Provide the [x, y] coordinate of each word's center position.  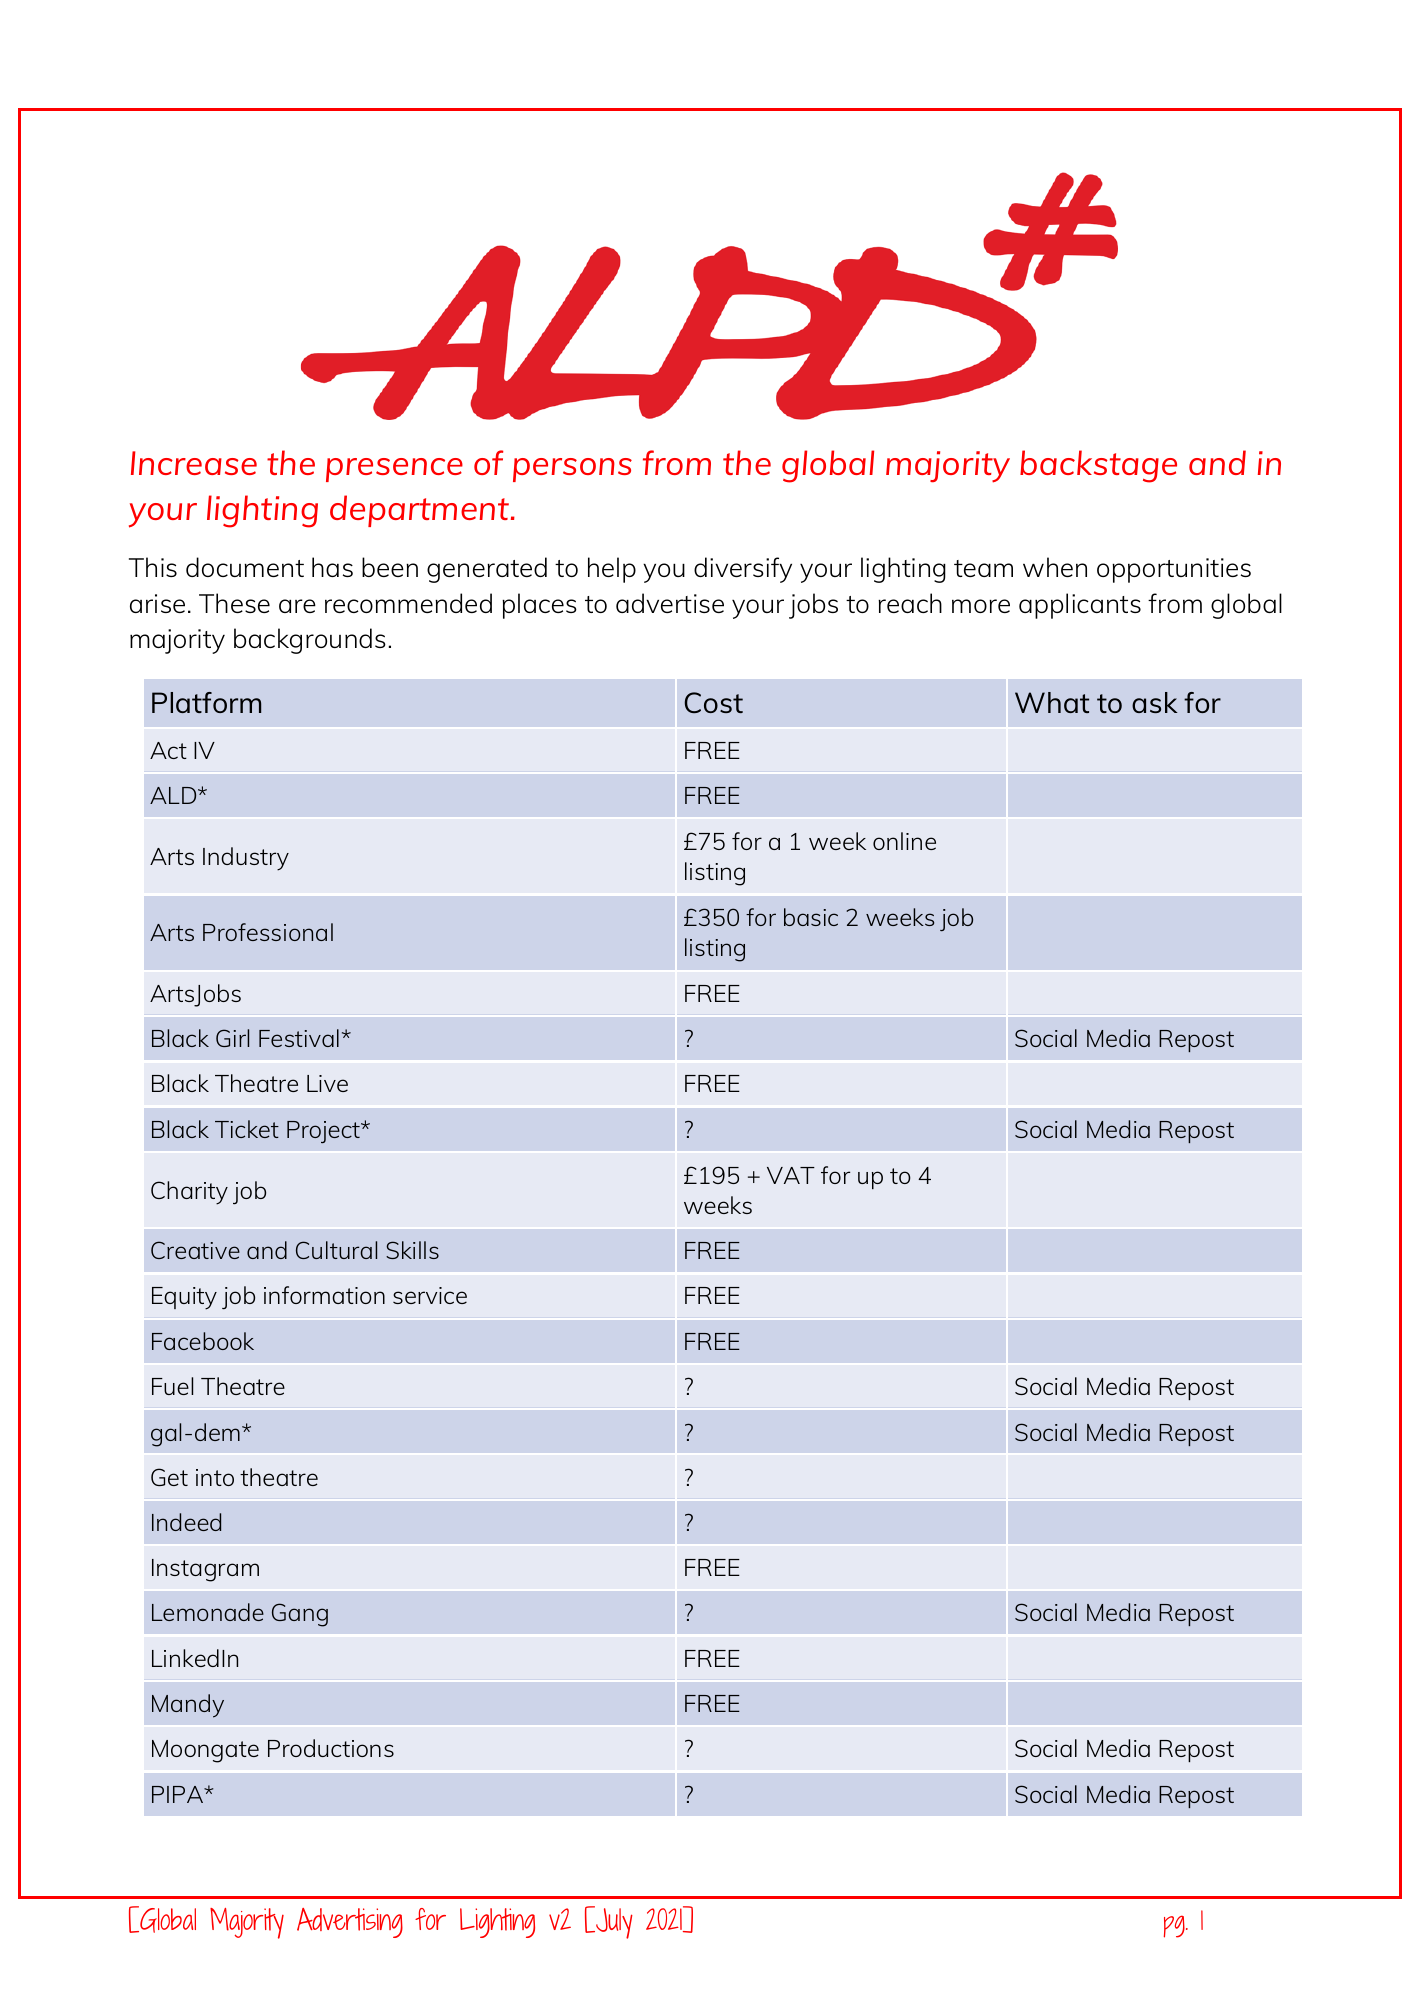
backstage [1098, 466]
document [245, 567]
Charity [189, 1193]
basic [811, 917]
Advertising [350, 1923]
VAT [791, 1175]
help [612, 570]
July [613, 1922]
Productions [331, 1748]
